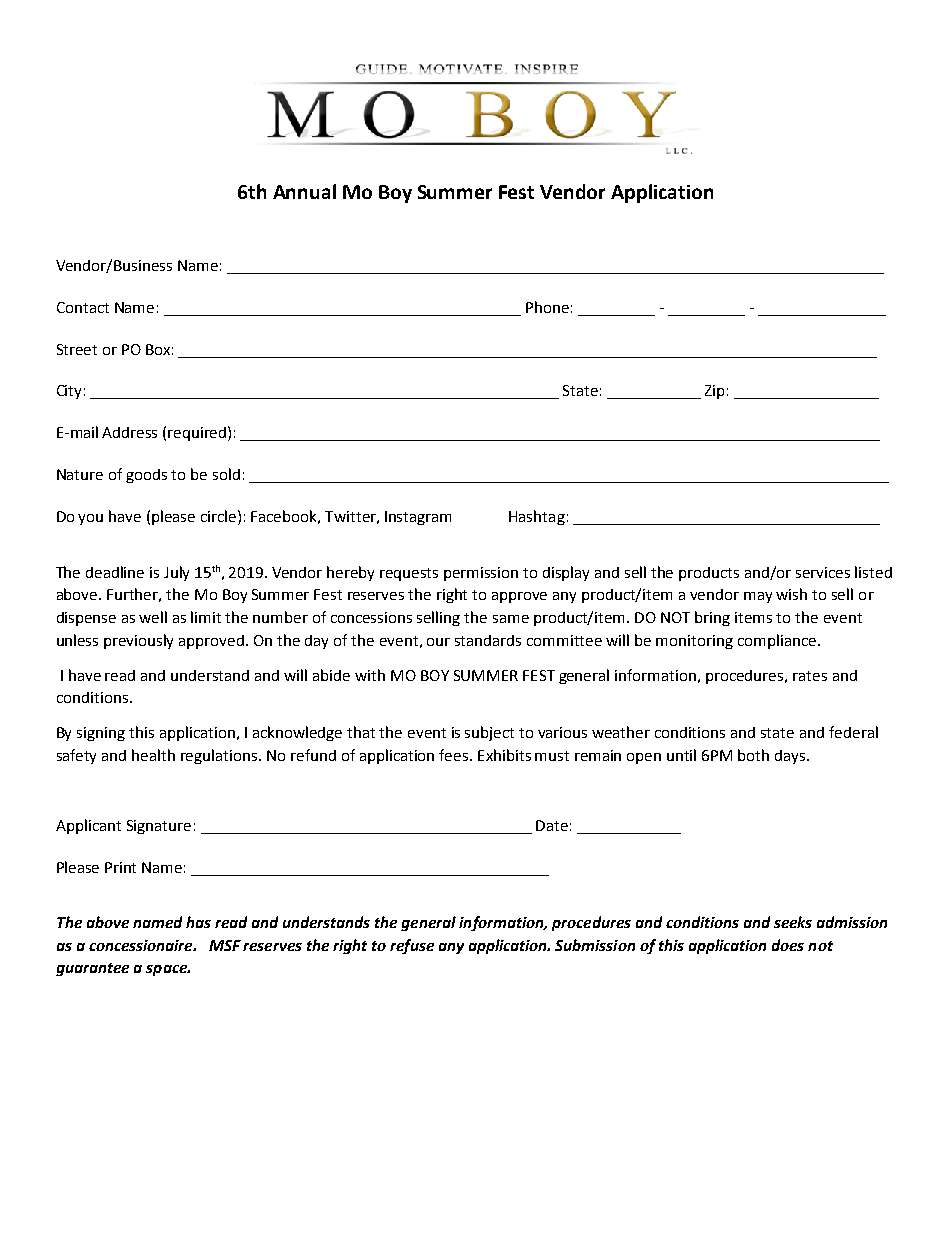 The image size is (952, 1233). Describe the element at coordinates (412, 946) in the screenshot. I see `refuse` at that location.
